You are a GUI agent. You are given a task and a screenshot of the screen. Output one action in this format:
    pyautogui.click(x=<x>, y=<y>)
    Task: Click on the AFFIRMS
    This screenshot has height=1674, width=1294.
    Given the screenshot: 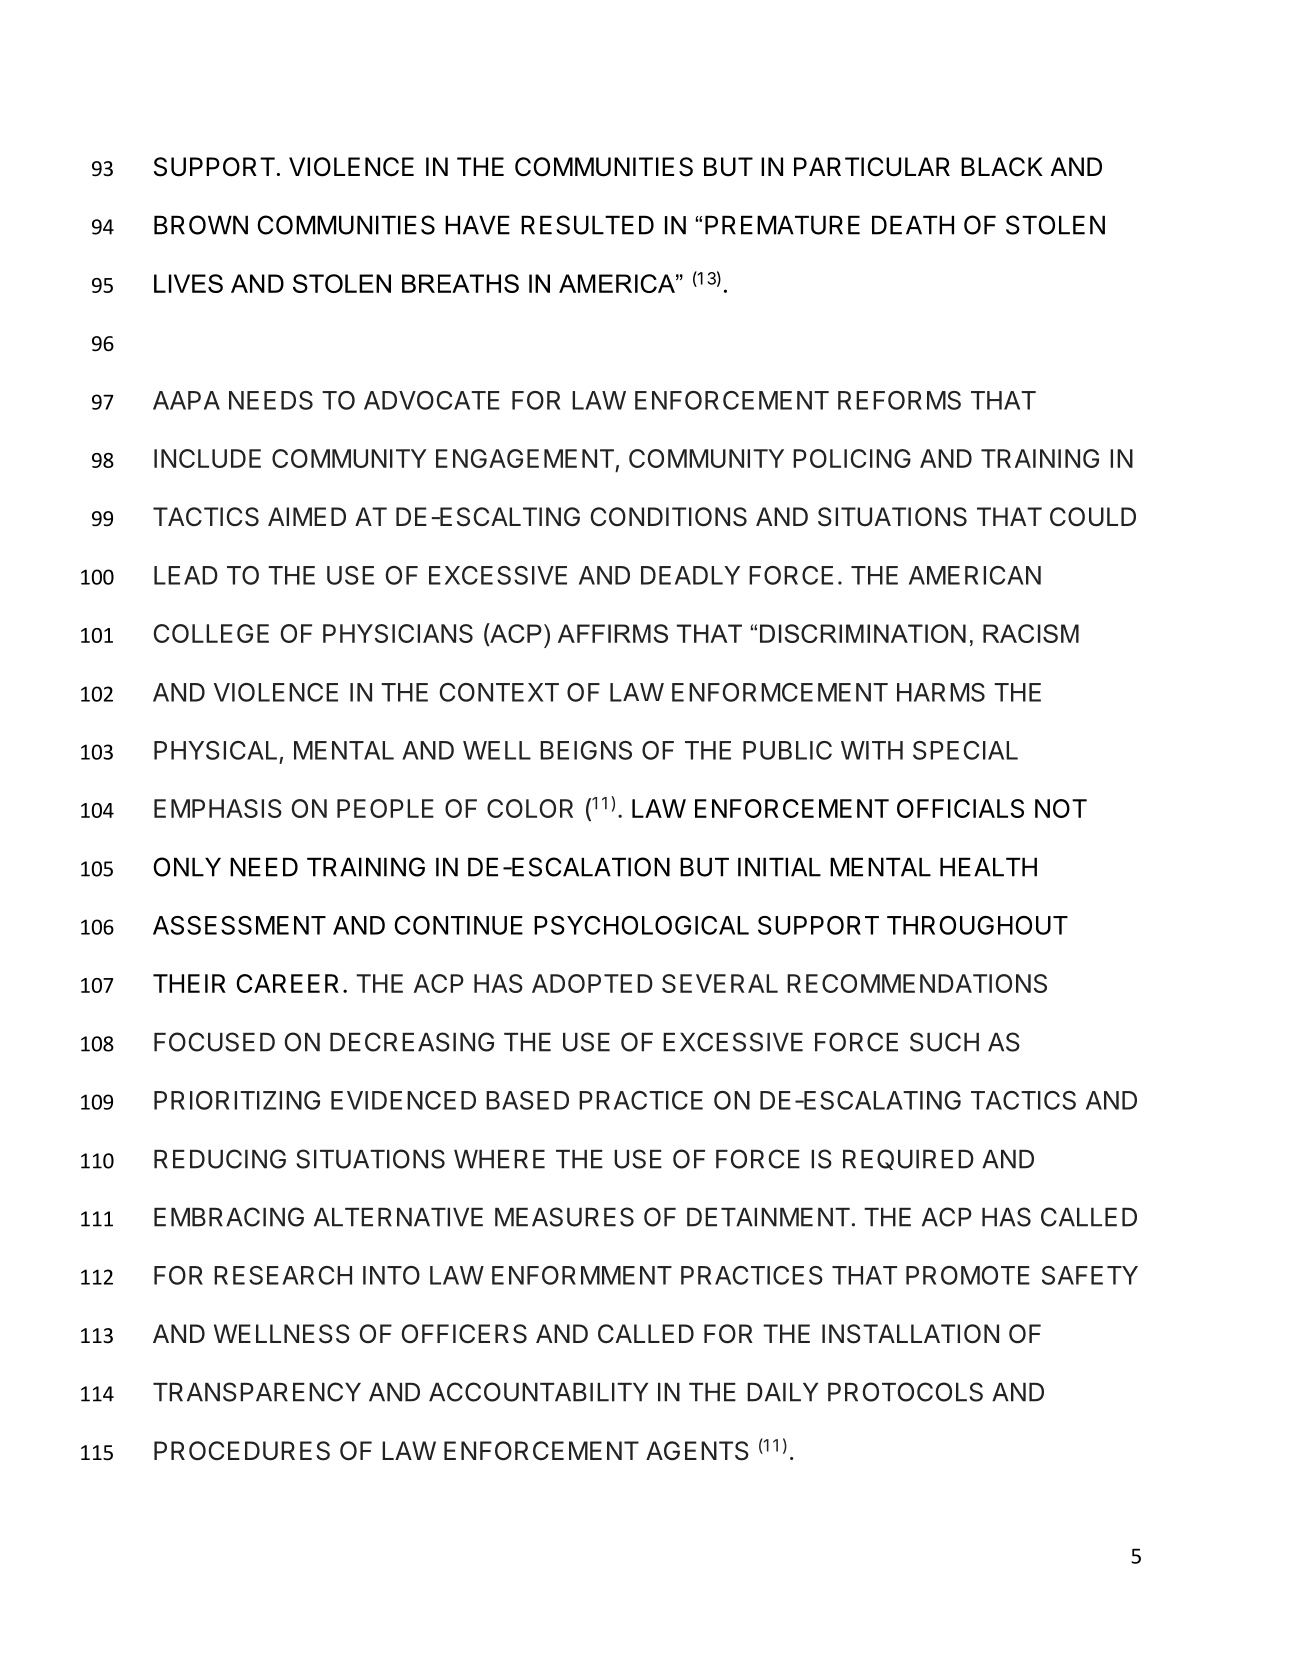 What is the action you would take?
    pyautogui.click(x=613, y=633)
